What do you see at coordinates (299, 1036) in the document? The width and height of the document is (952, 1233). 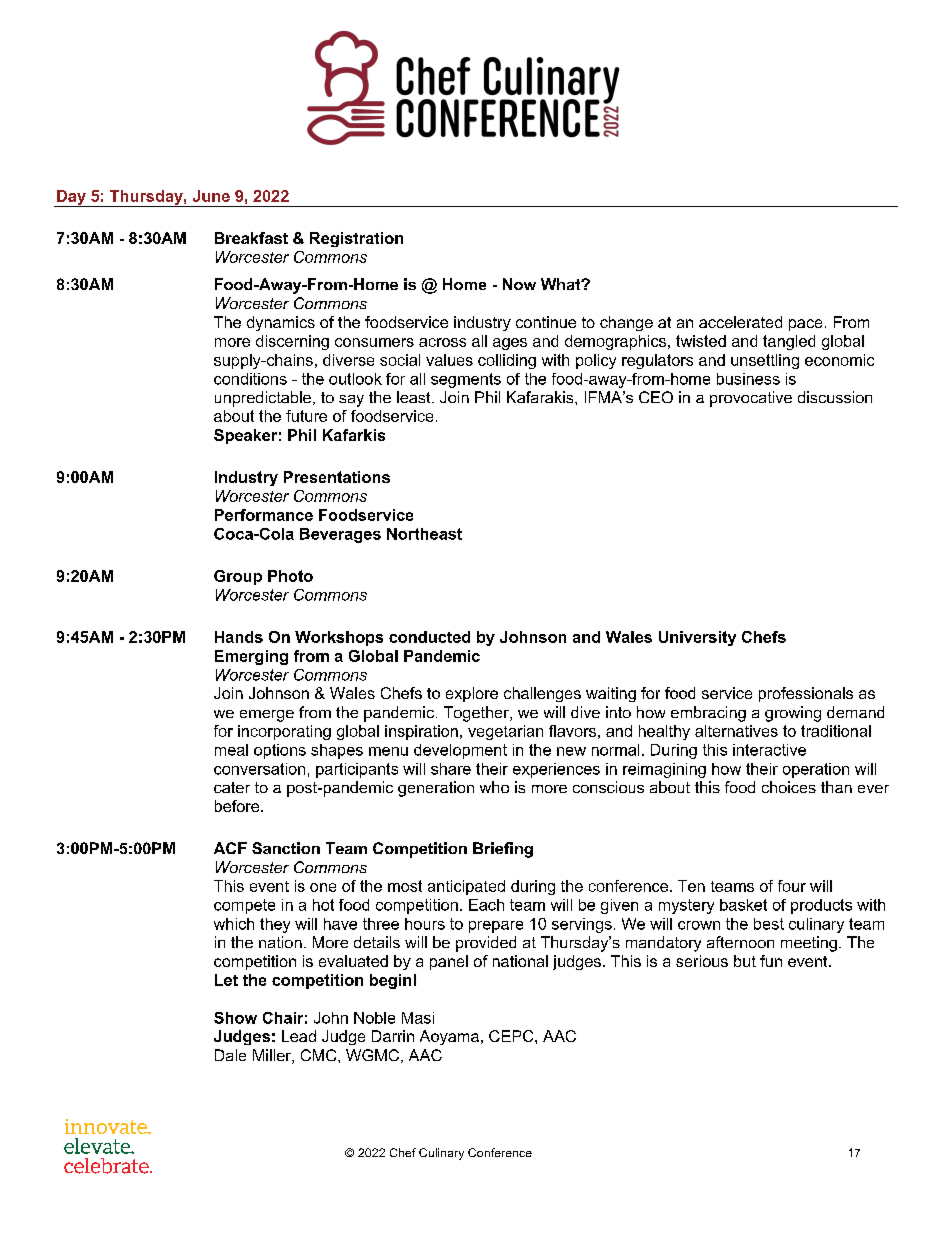 I see `Lead` at bounding box center [299, 1036].
